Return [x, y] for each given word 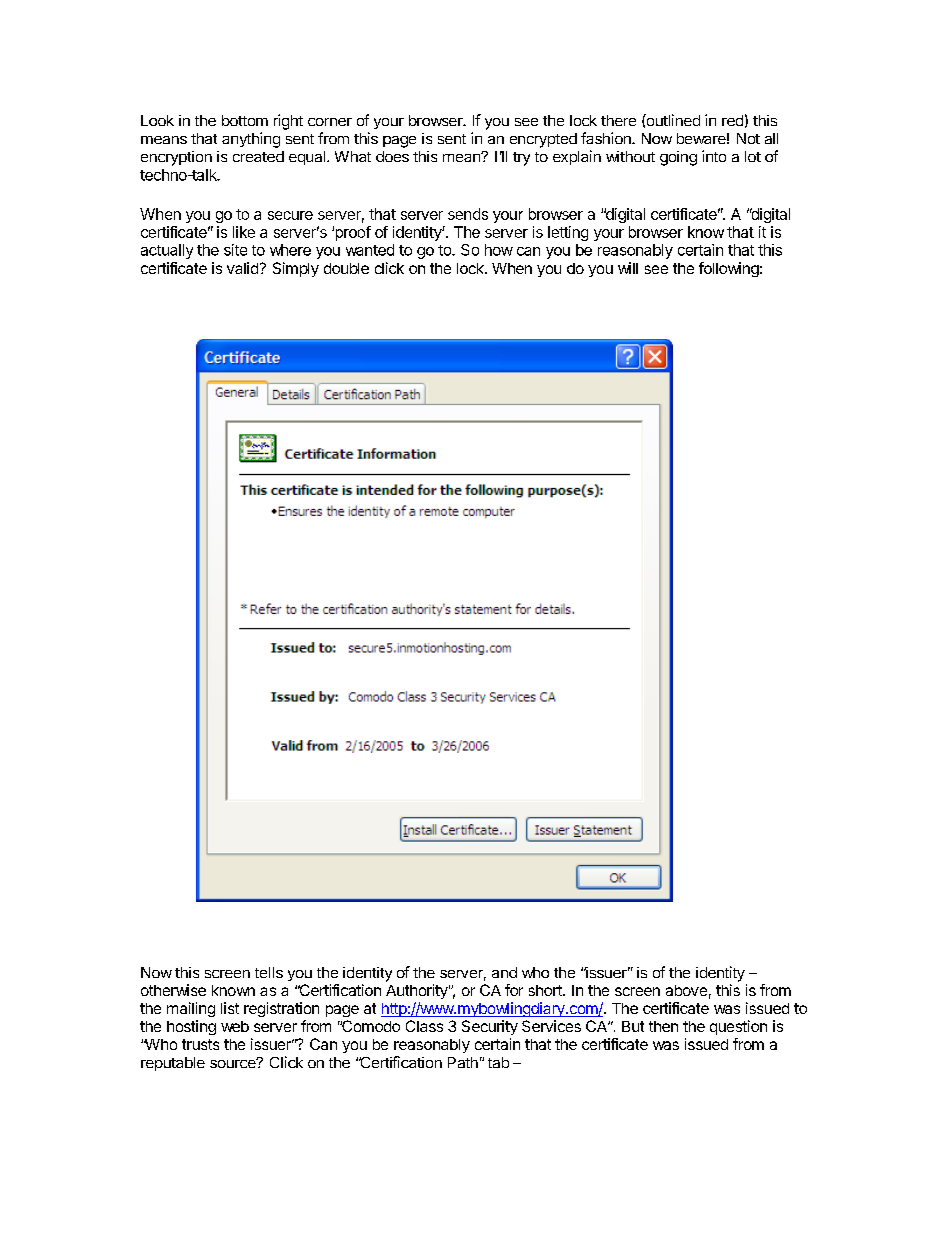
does [392, 156]
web [235, 1026]
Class [424, 1026]
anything [251, 140]
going [678, 158]
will [628, 268]
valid [242, 268]
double [346, 268]
